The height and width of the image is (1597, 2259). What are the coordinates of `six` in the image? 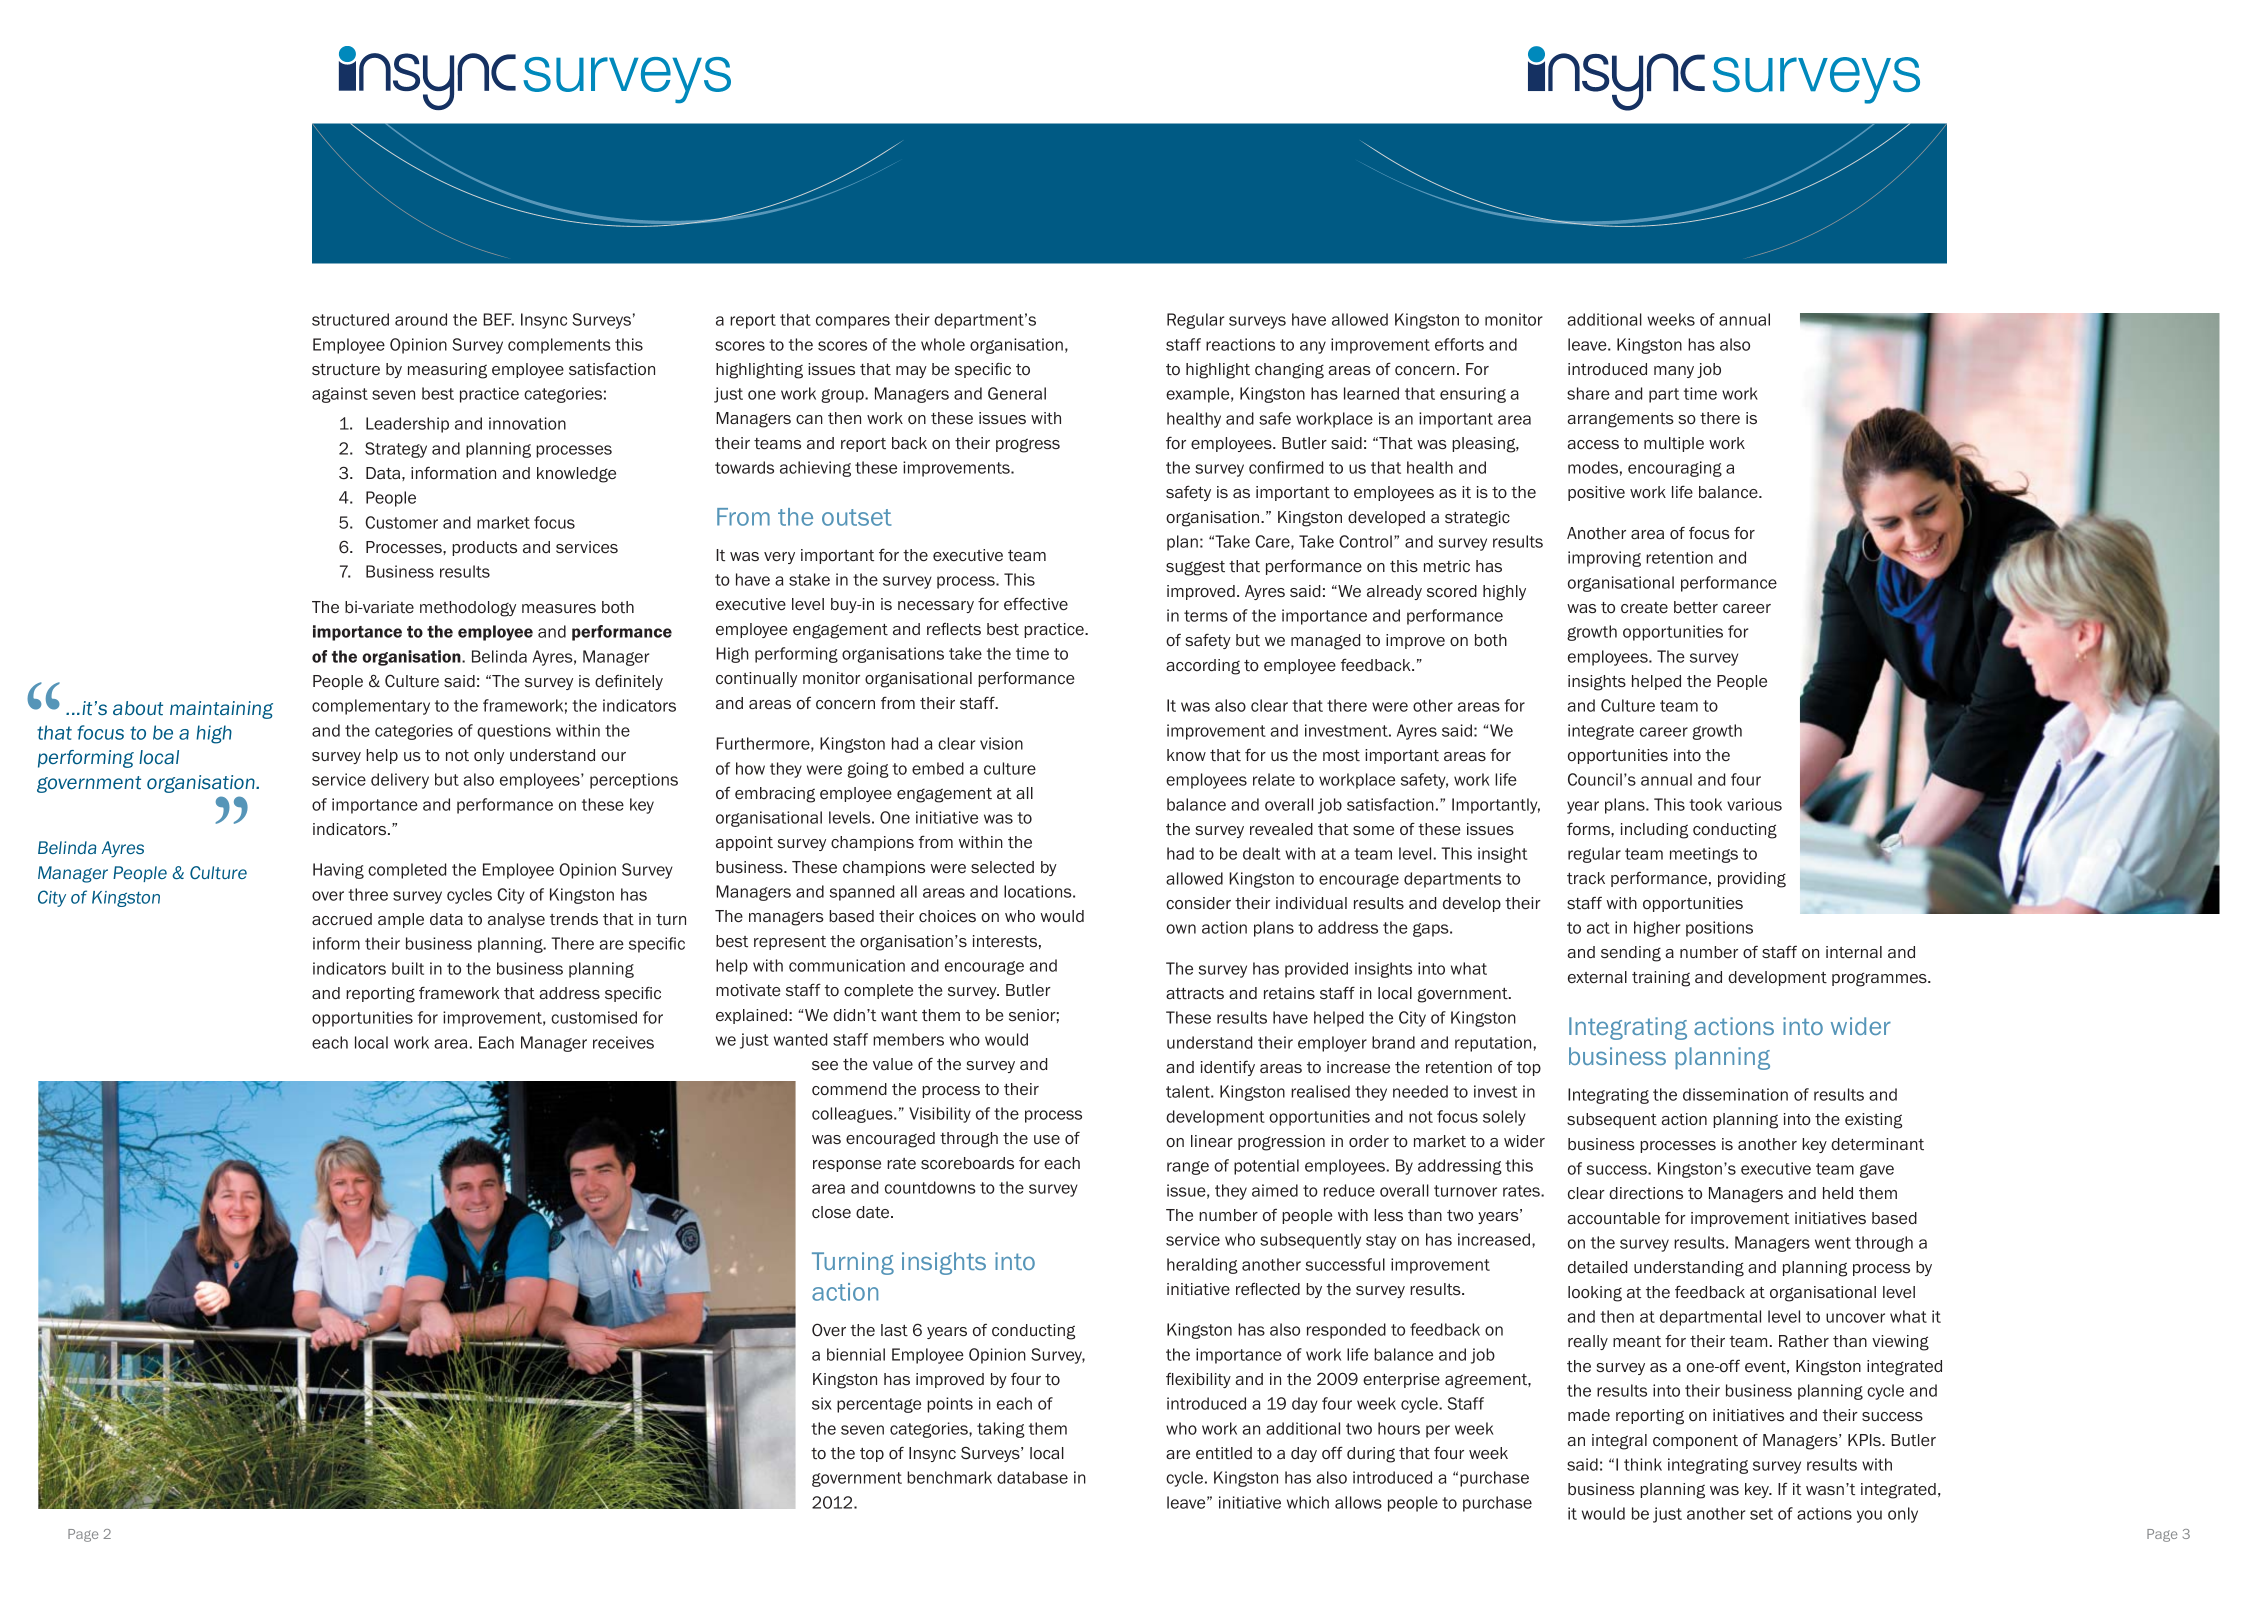 It's located at (822, 1403).
